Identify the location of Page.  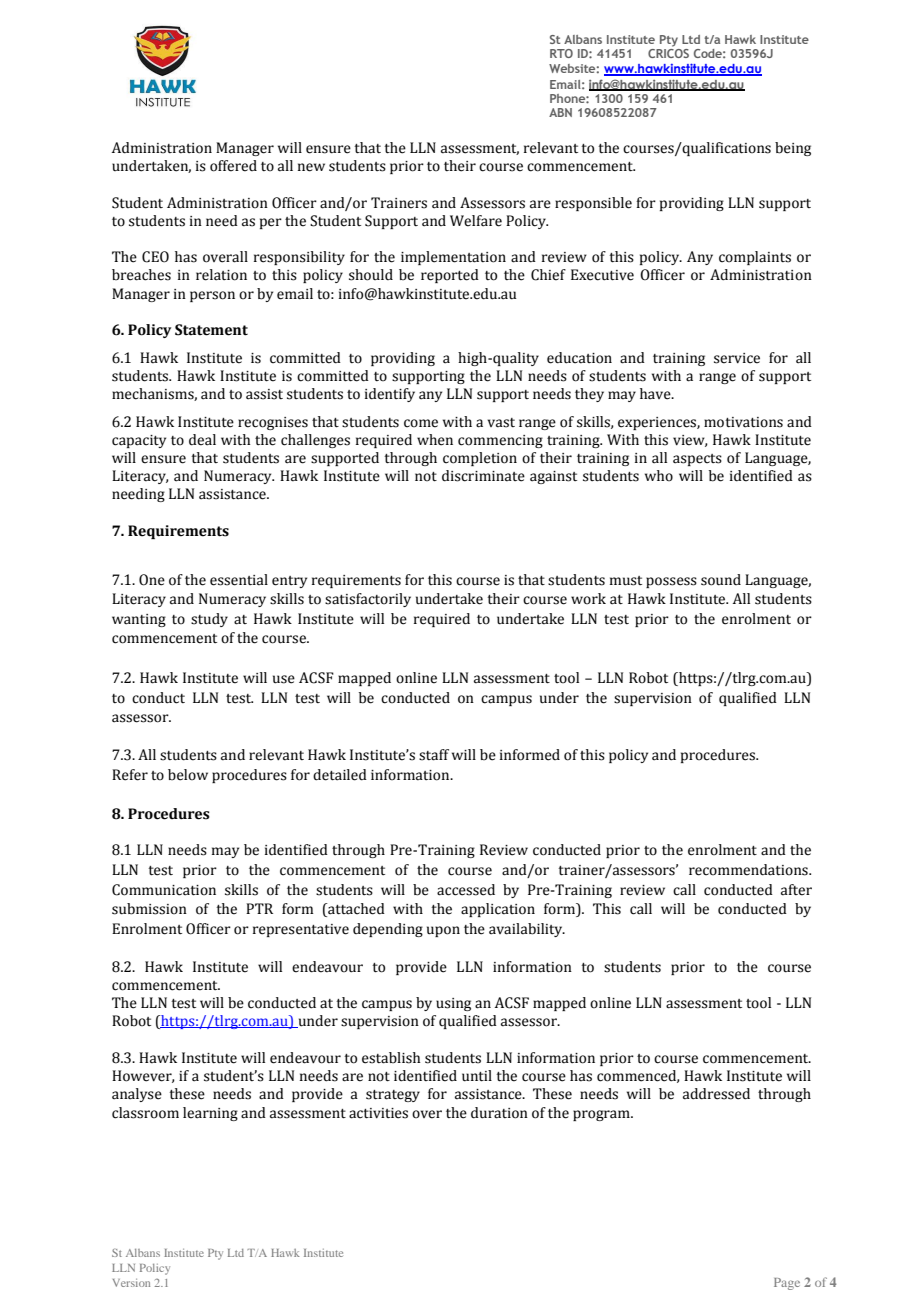
(787, 1284).
